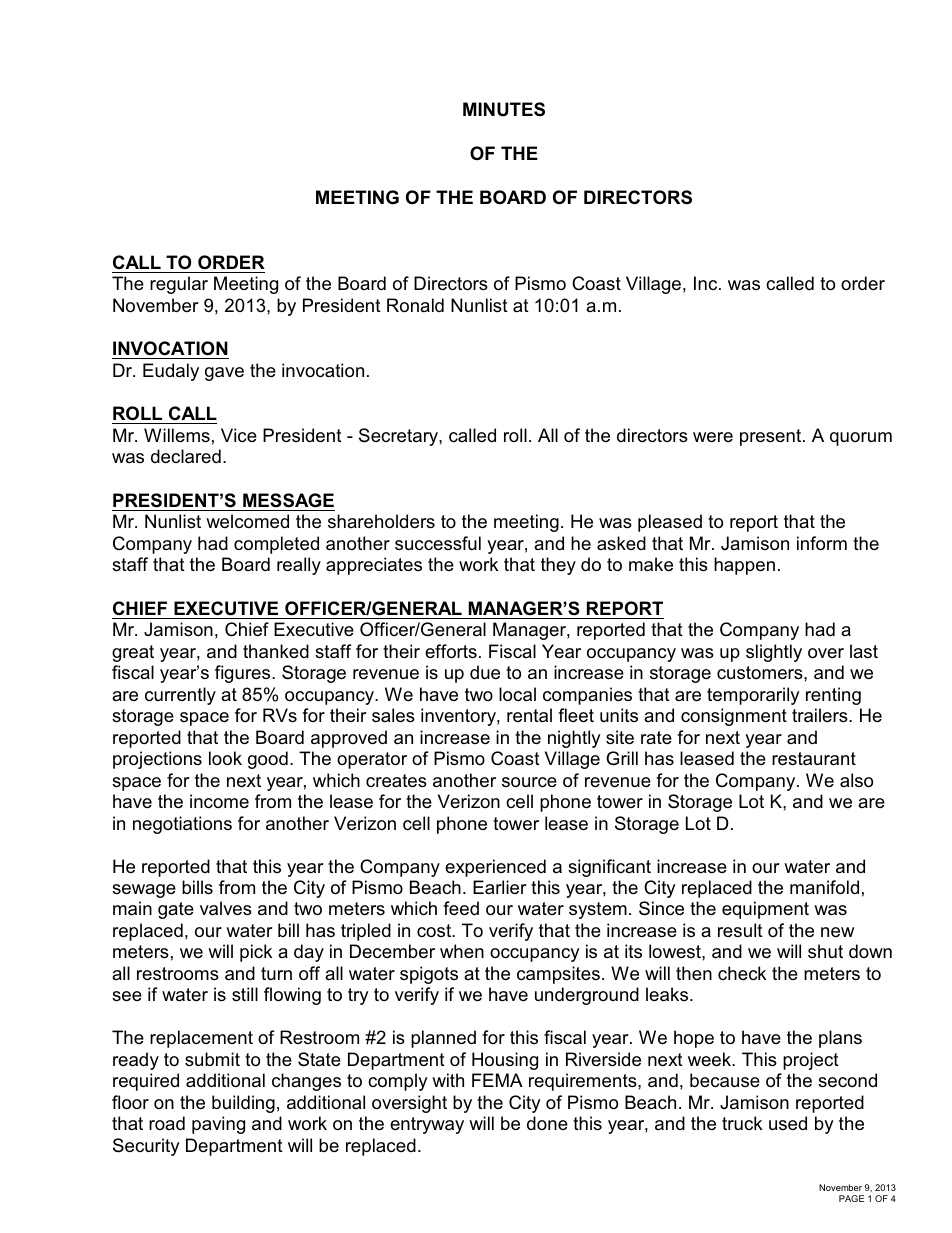 The width and height of the screenshot is (952, 1233). What do you see at coordinates (495, 868) in the screenshot?
I see `experienced` at bounding box center [495, 868].
